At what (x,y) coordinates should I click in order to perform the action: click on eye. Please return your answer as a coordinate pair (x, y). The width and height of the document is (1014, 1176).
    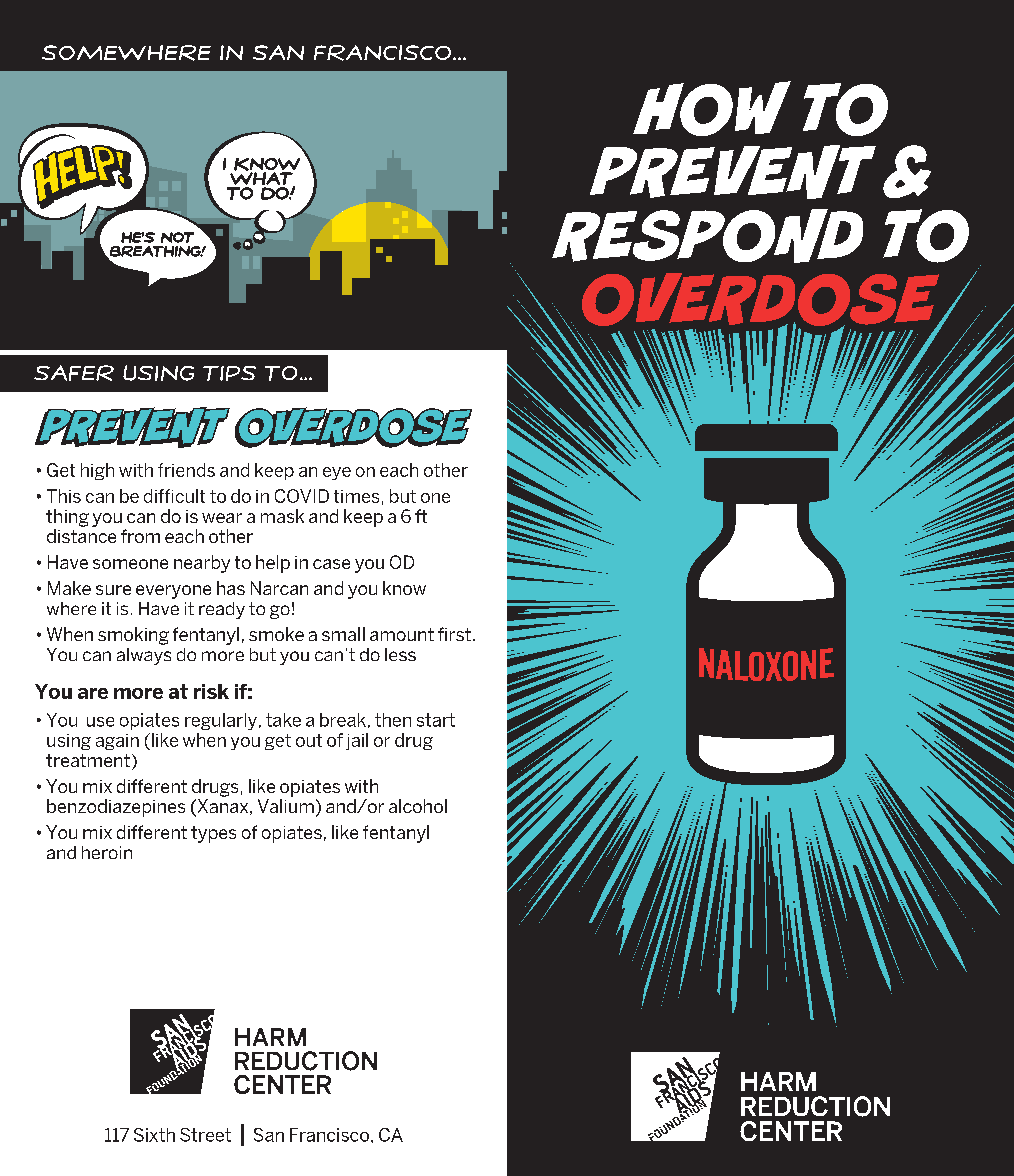
    Looking at the image, I should click on (337, 473).
